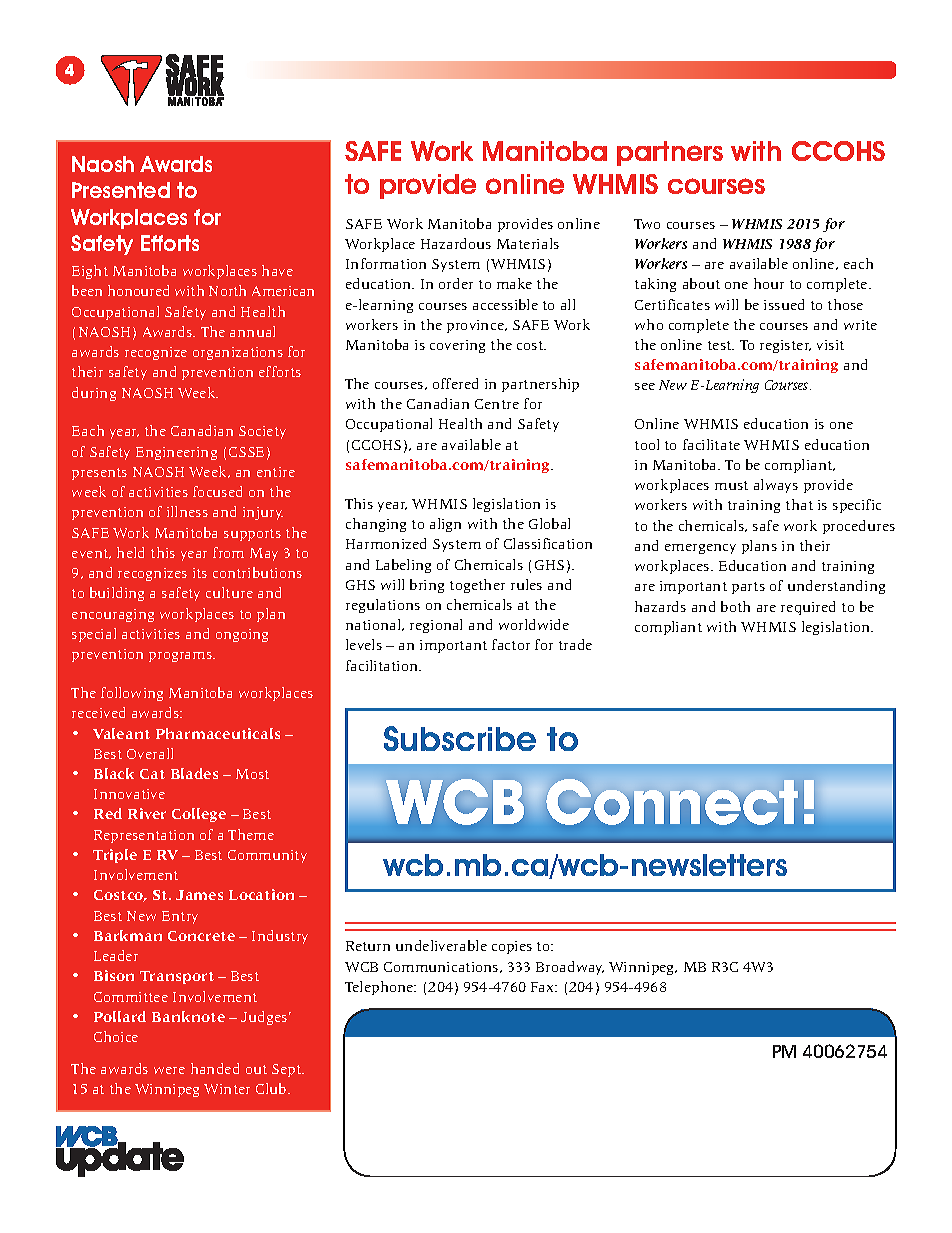 The height and width of the document is (1233, 952). I want to click on Hazardous, so click(456, 243).
